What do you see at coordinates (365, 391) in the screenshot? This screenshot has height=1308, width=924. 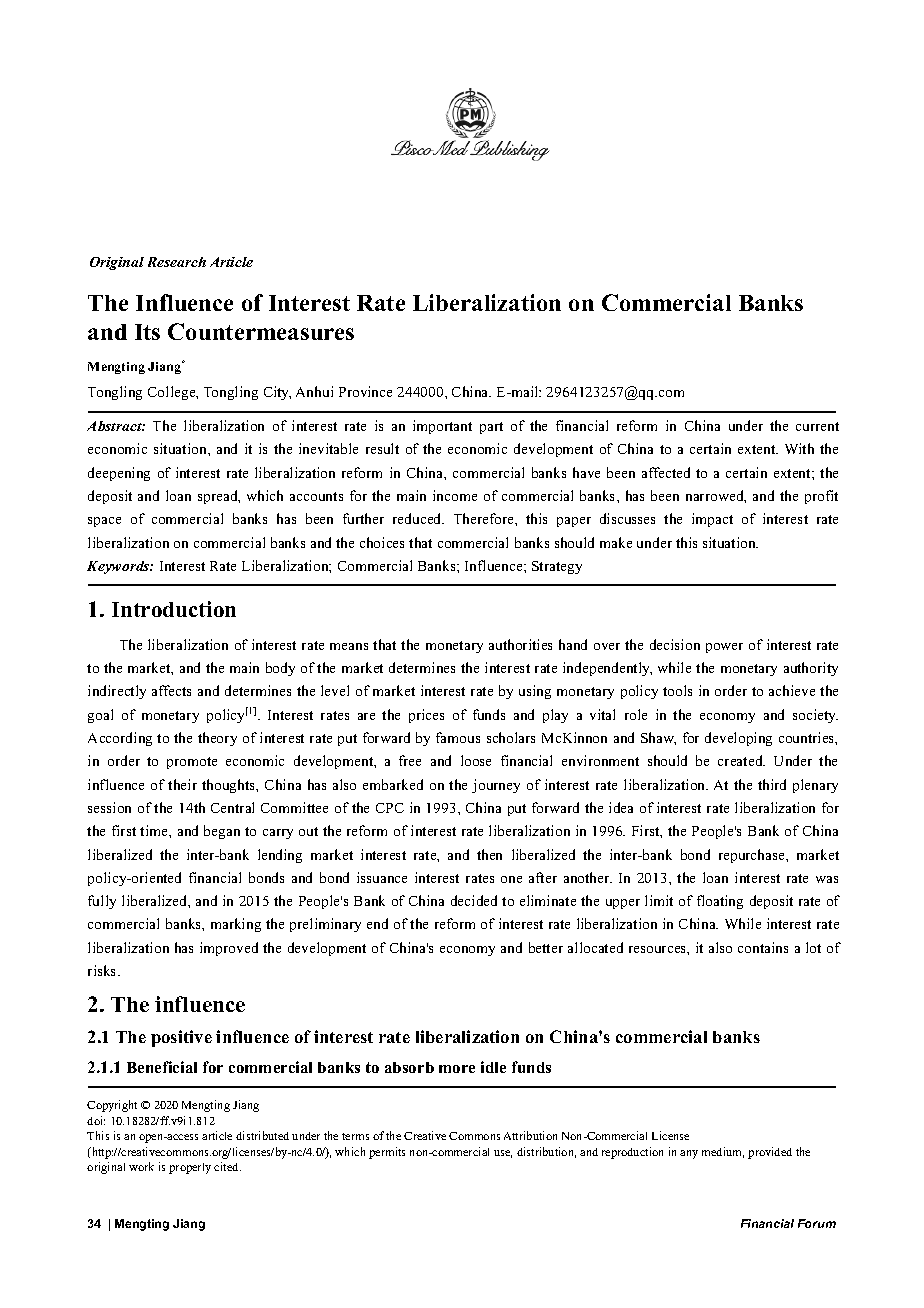 I see `Province` at bounding box center [365, 391].
